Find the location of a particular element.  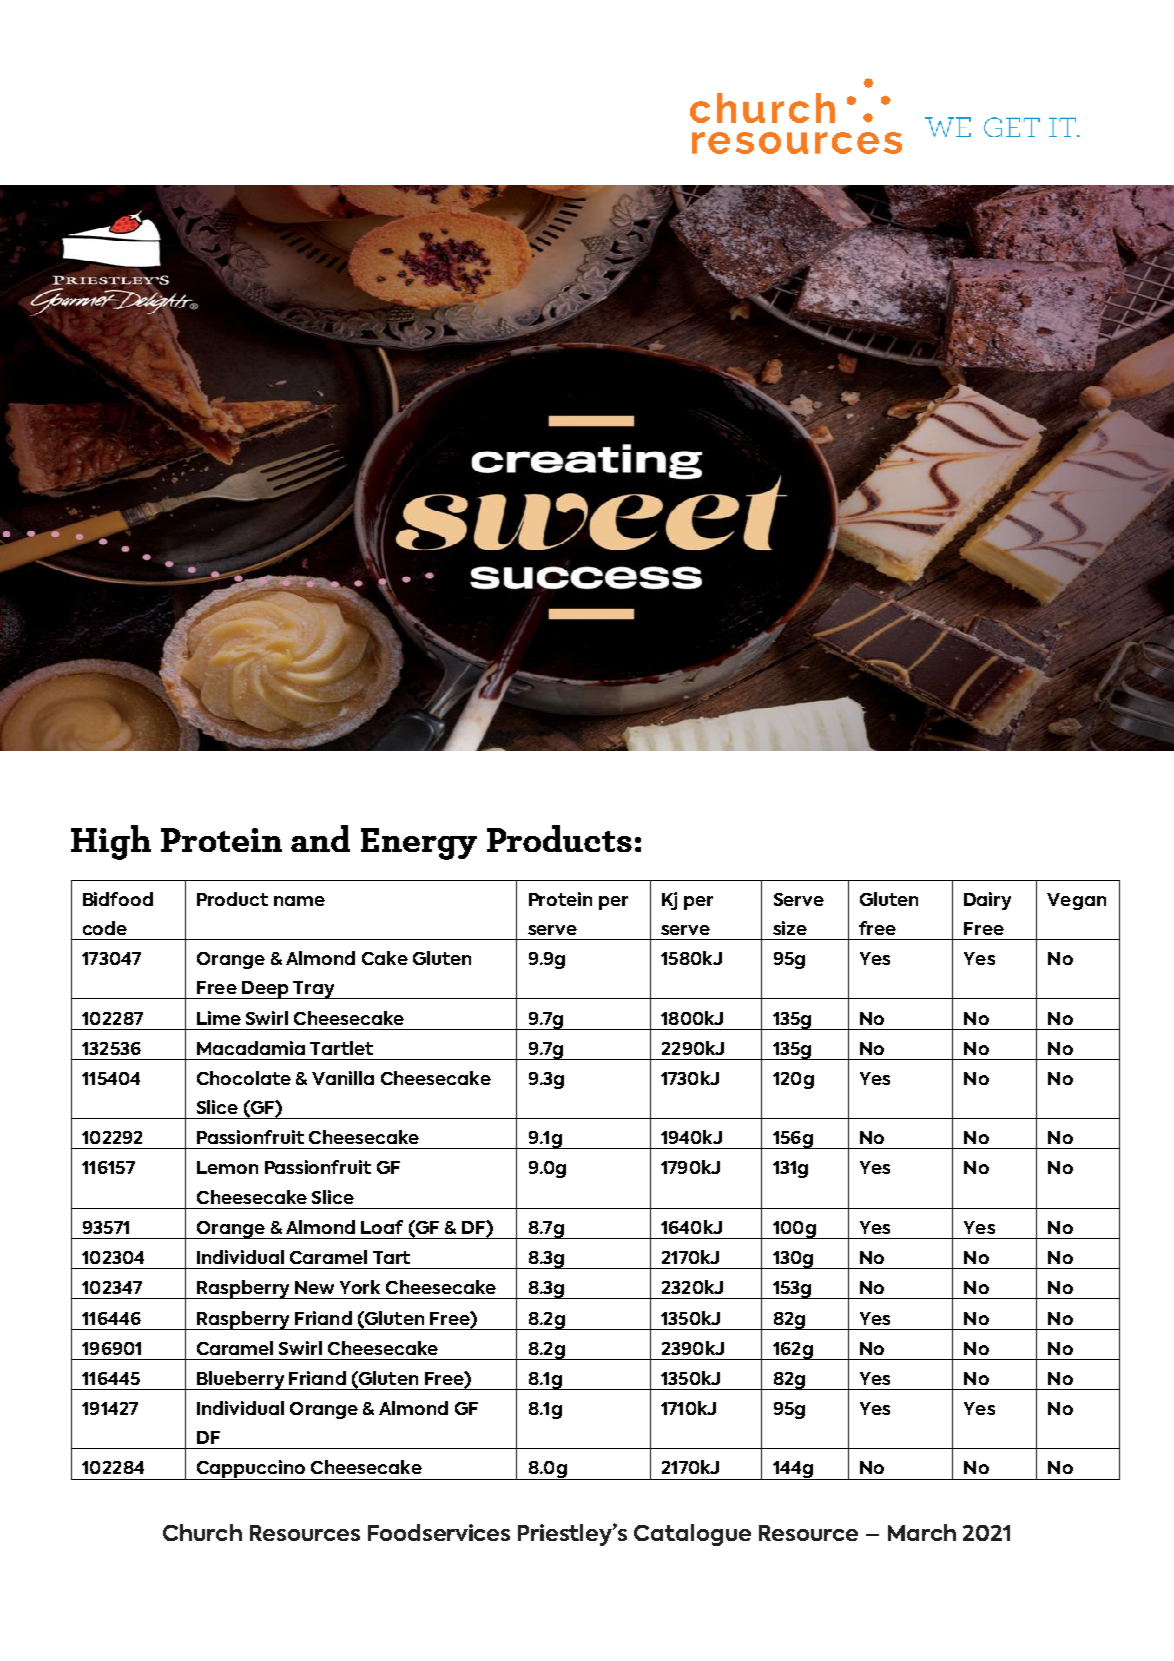

March is located at coordinates (922, 1532).
